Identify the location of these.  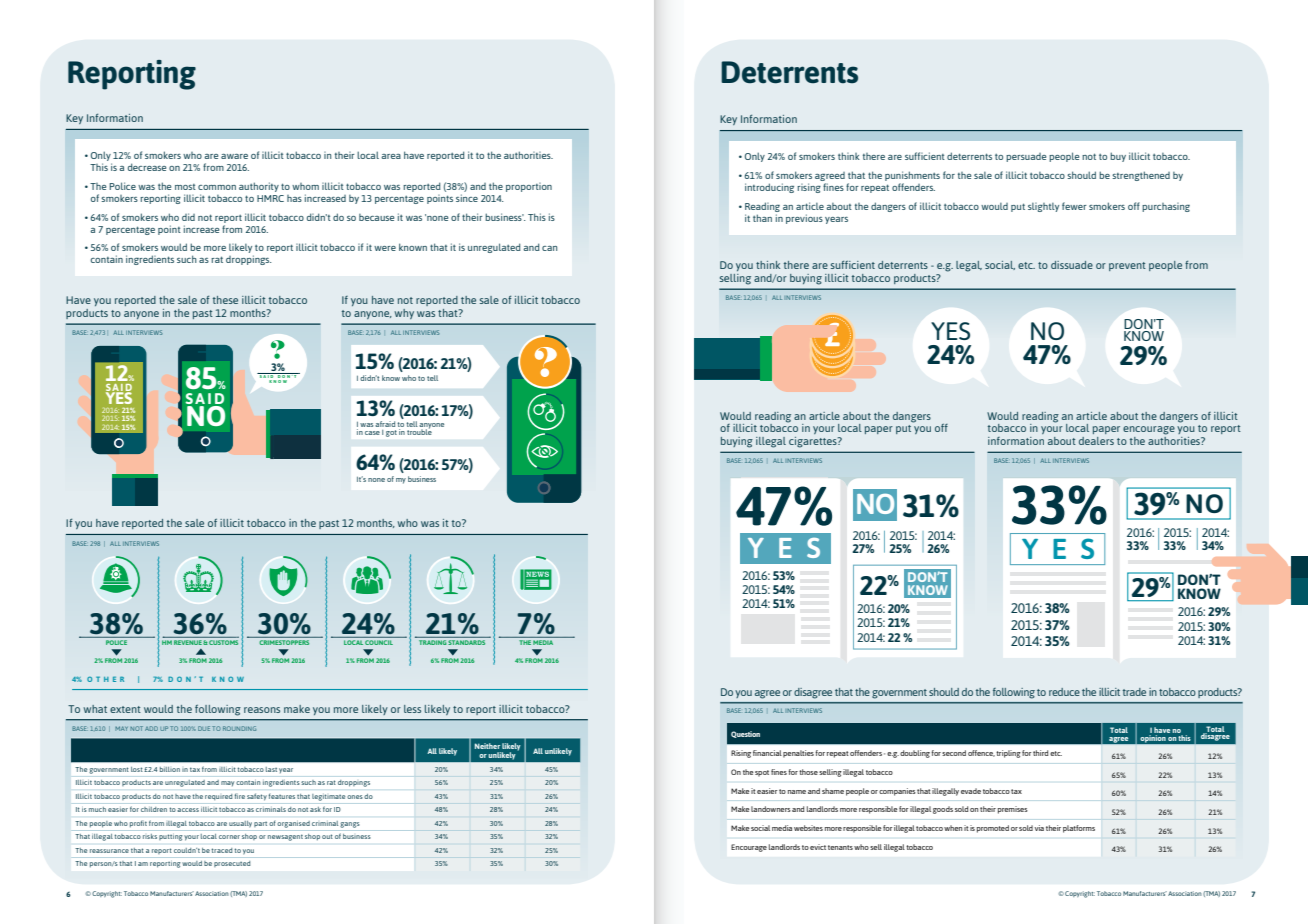
(225, 300).
